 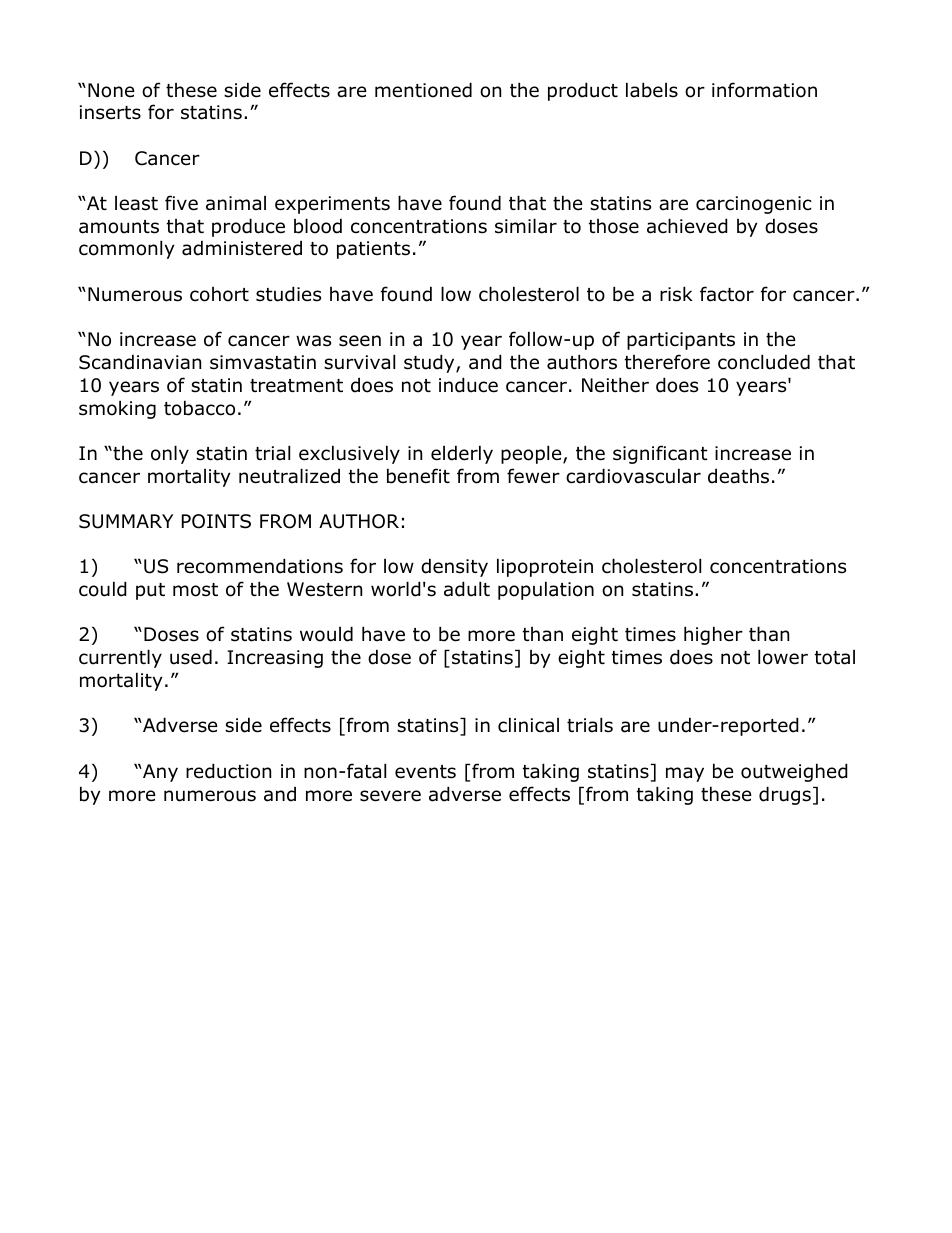 What do you see at coordinates (423, 90) in the image?
I see `mentioned` at bounding box center [423, 90].
